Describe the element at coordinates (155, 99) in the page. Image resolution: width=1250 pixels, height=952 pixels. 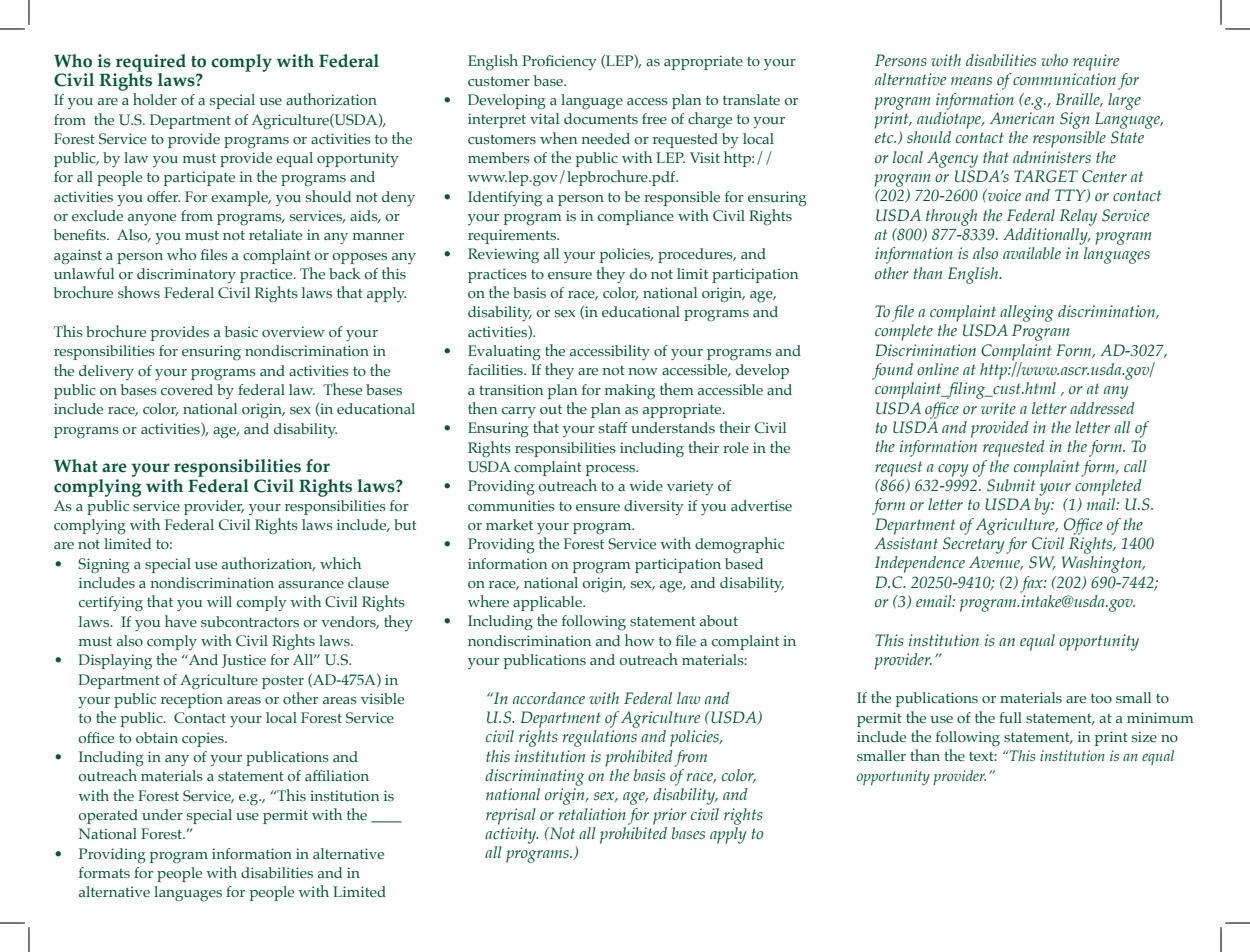
I see `holder` at that location.
